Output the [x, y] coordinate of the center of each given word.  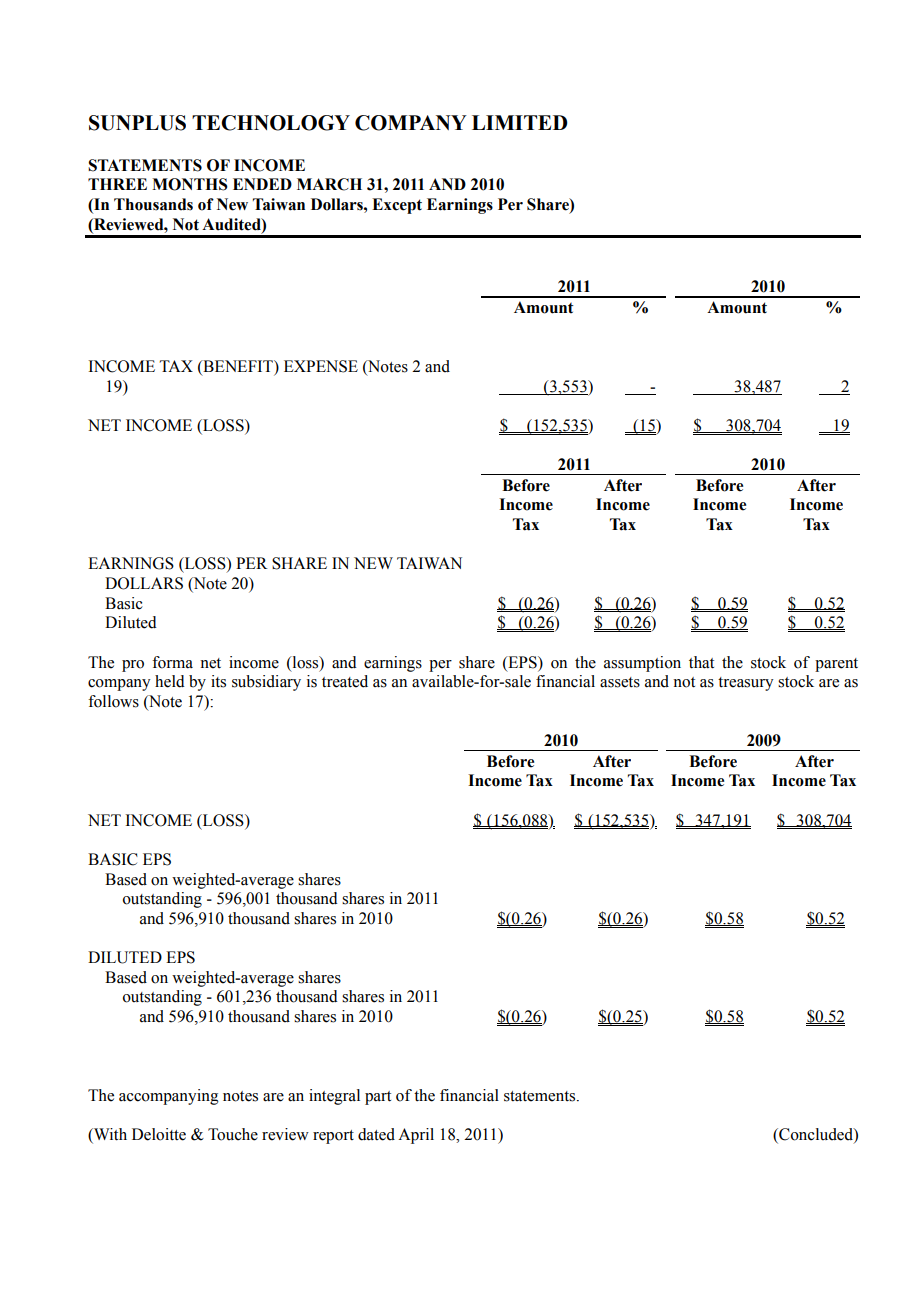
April [416, 1136]
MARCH [329, 184]
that [701, 662]
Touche [233, 1134]
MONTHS [190, 184]
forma [172, 662]
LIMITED [520, 122]
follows [113, 701]
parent [836, 665]
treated [345, 681]
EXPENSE [321, 366]
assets [620, 682]
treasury [746, 684]
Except [397, 206]
